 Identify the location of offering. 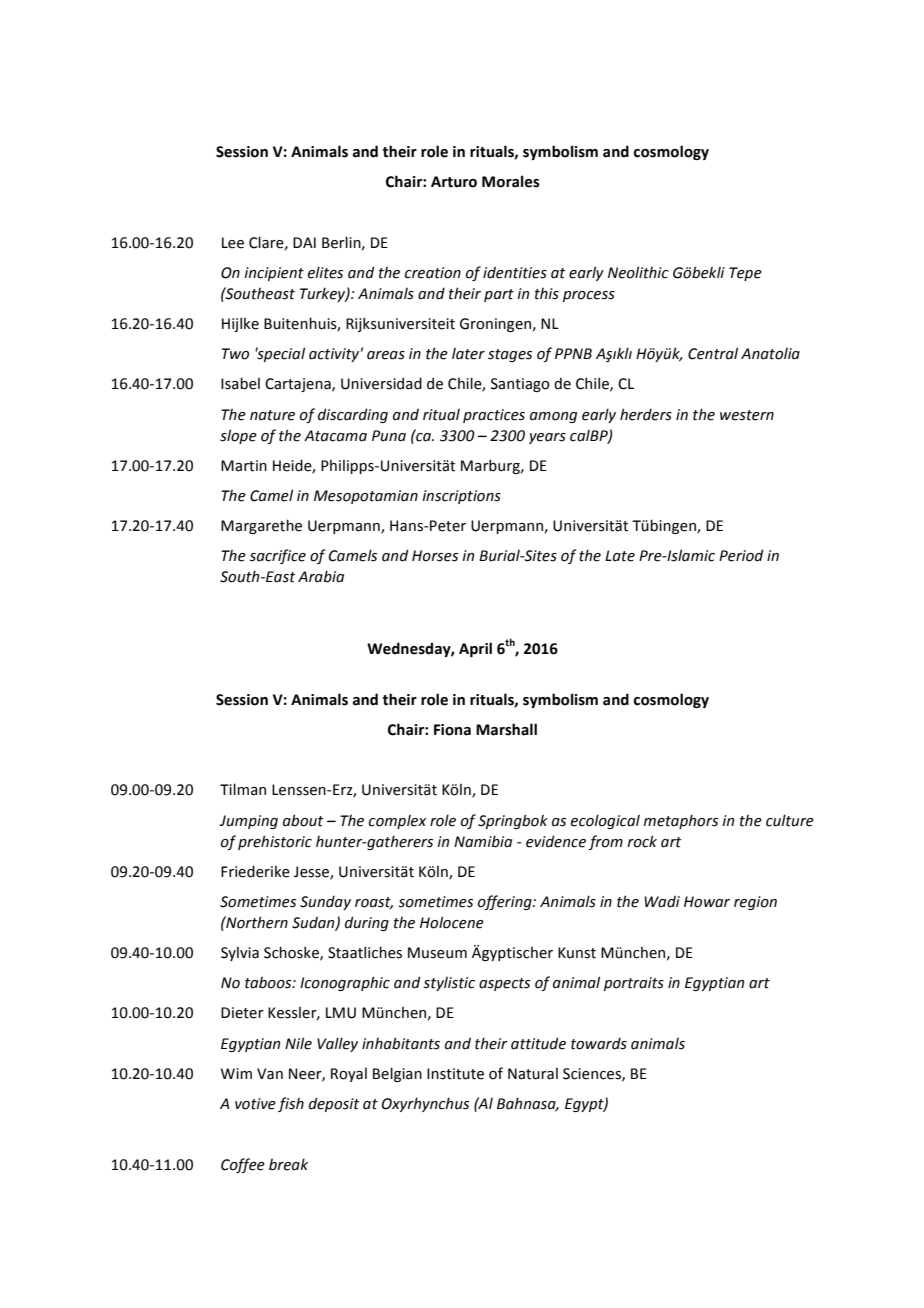
(506, 902).
